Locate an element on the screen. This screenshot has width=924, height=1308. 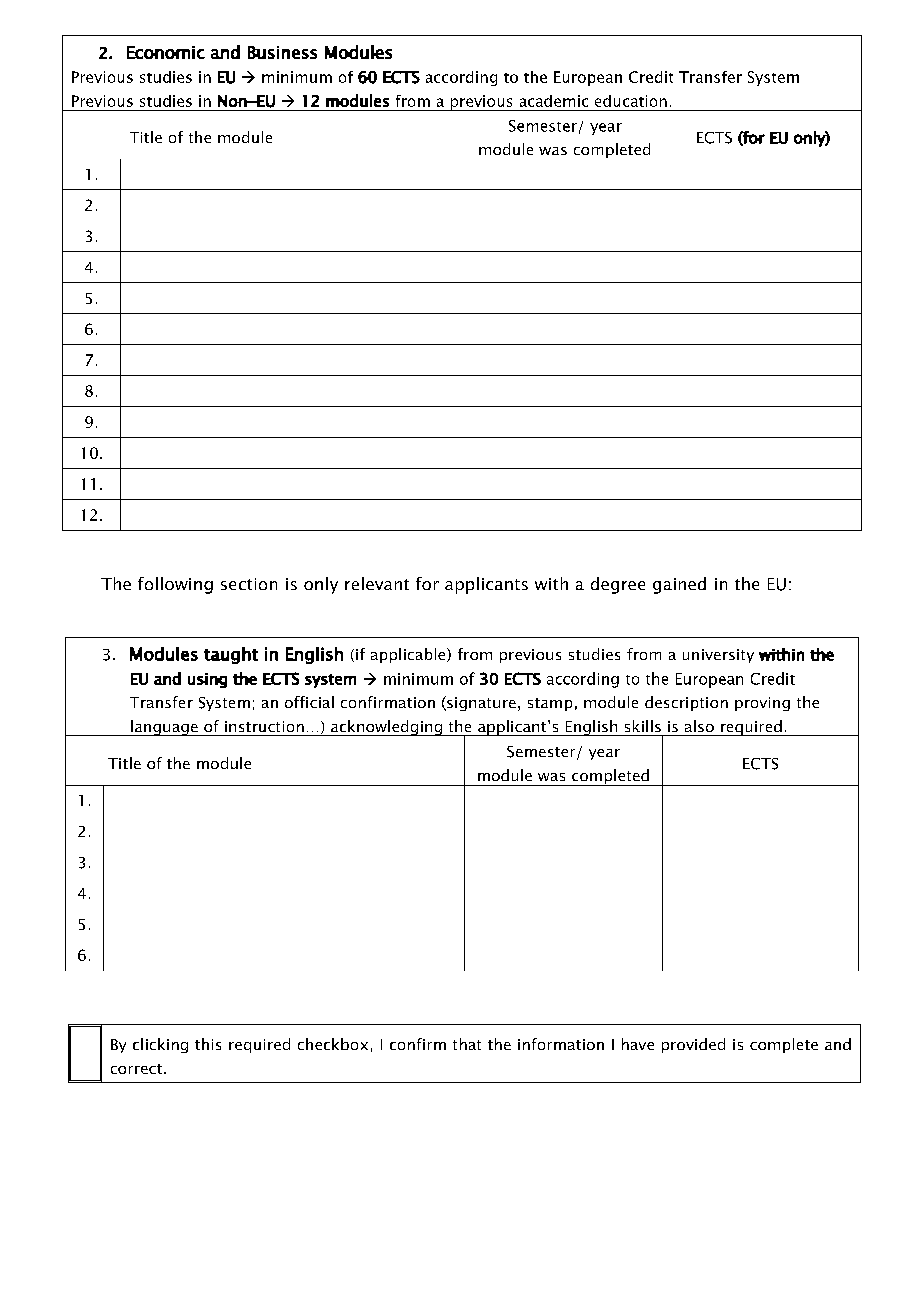
language is located at coordinates (164, 728).
